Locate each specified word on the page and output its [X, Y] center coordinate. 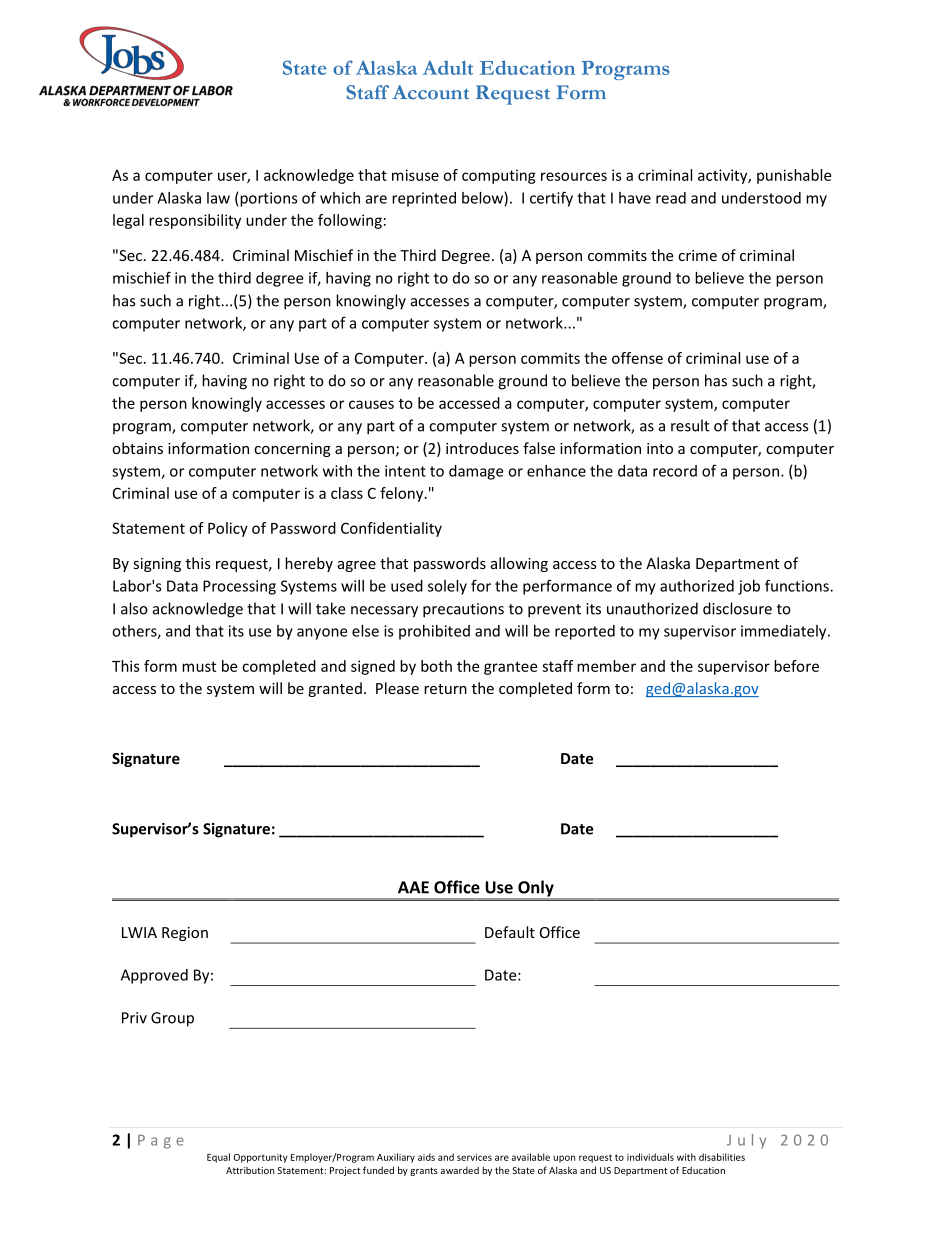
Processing [239, 587]
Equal [218, 1158]
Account [430, 92]
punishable [794, 176]
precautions [463, 610]
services [474, 1157]
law [218, 198]
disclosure [737, 608]
